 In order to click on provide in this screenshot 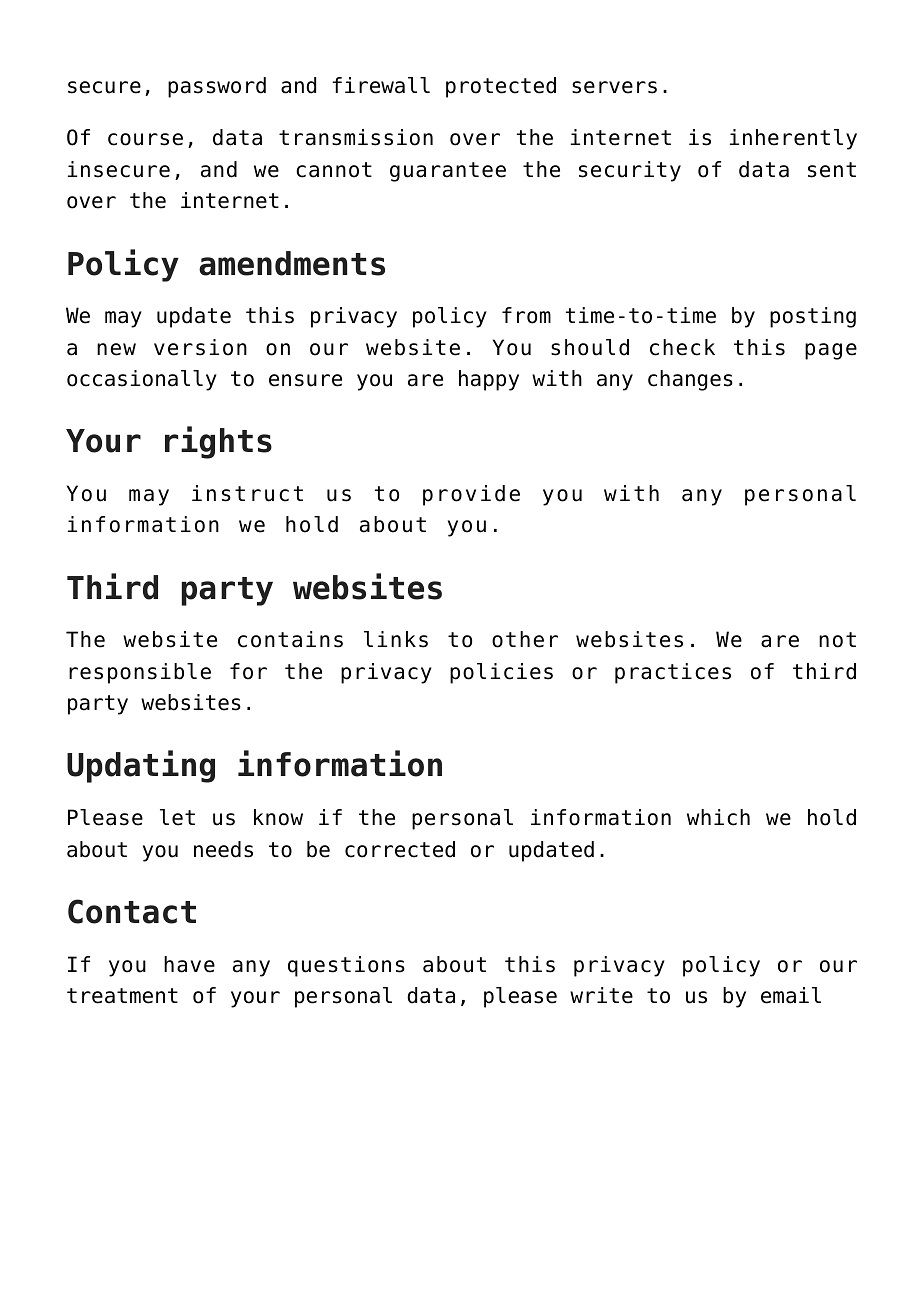, I will do `click(471, 495)`.
